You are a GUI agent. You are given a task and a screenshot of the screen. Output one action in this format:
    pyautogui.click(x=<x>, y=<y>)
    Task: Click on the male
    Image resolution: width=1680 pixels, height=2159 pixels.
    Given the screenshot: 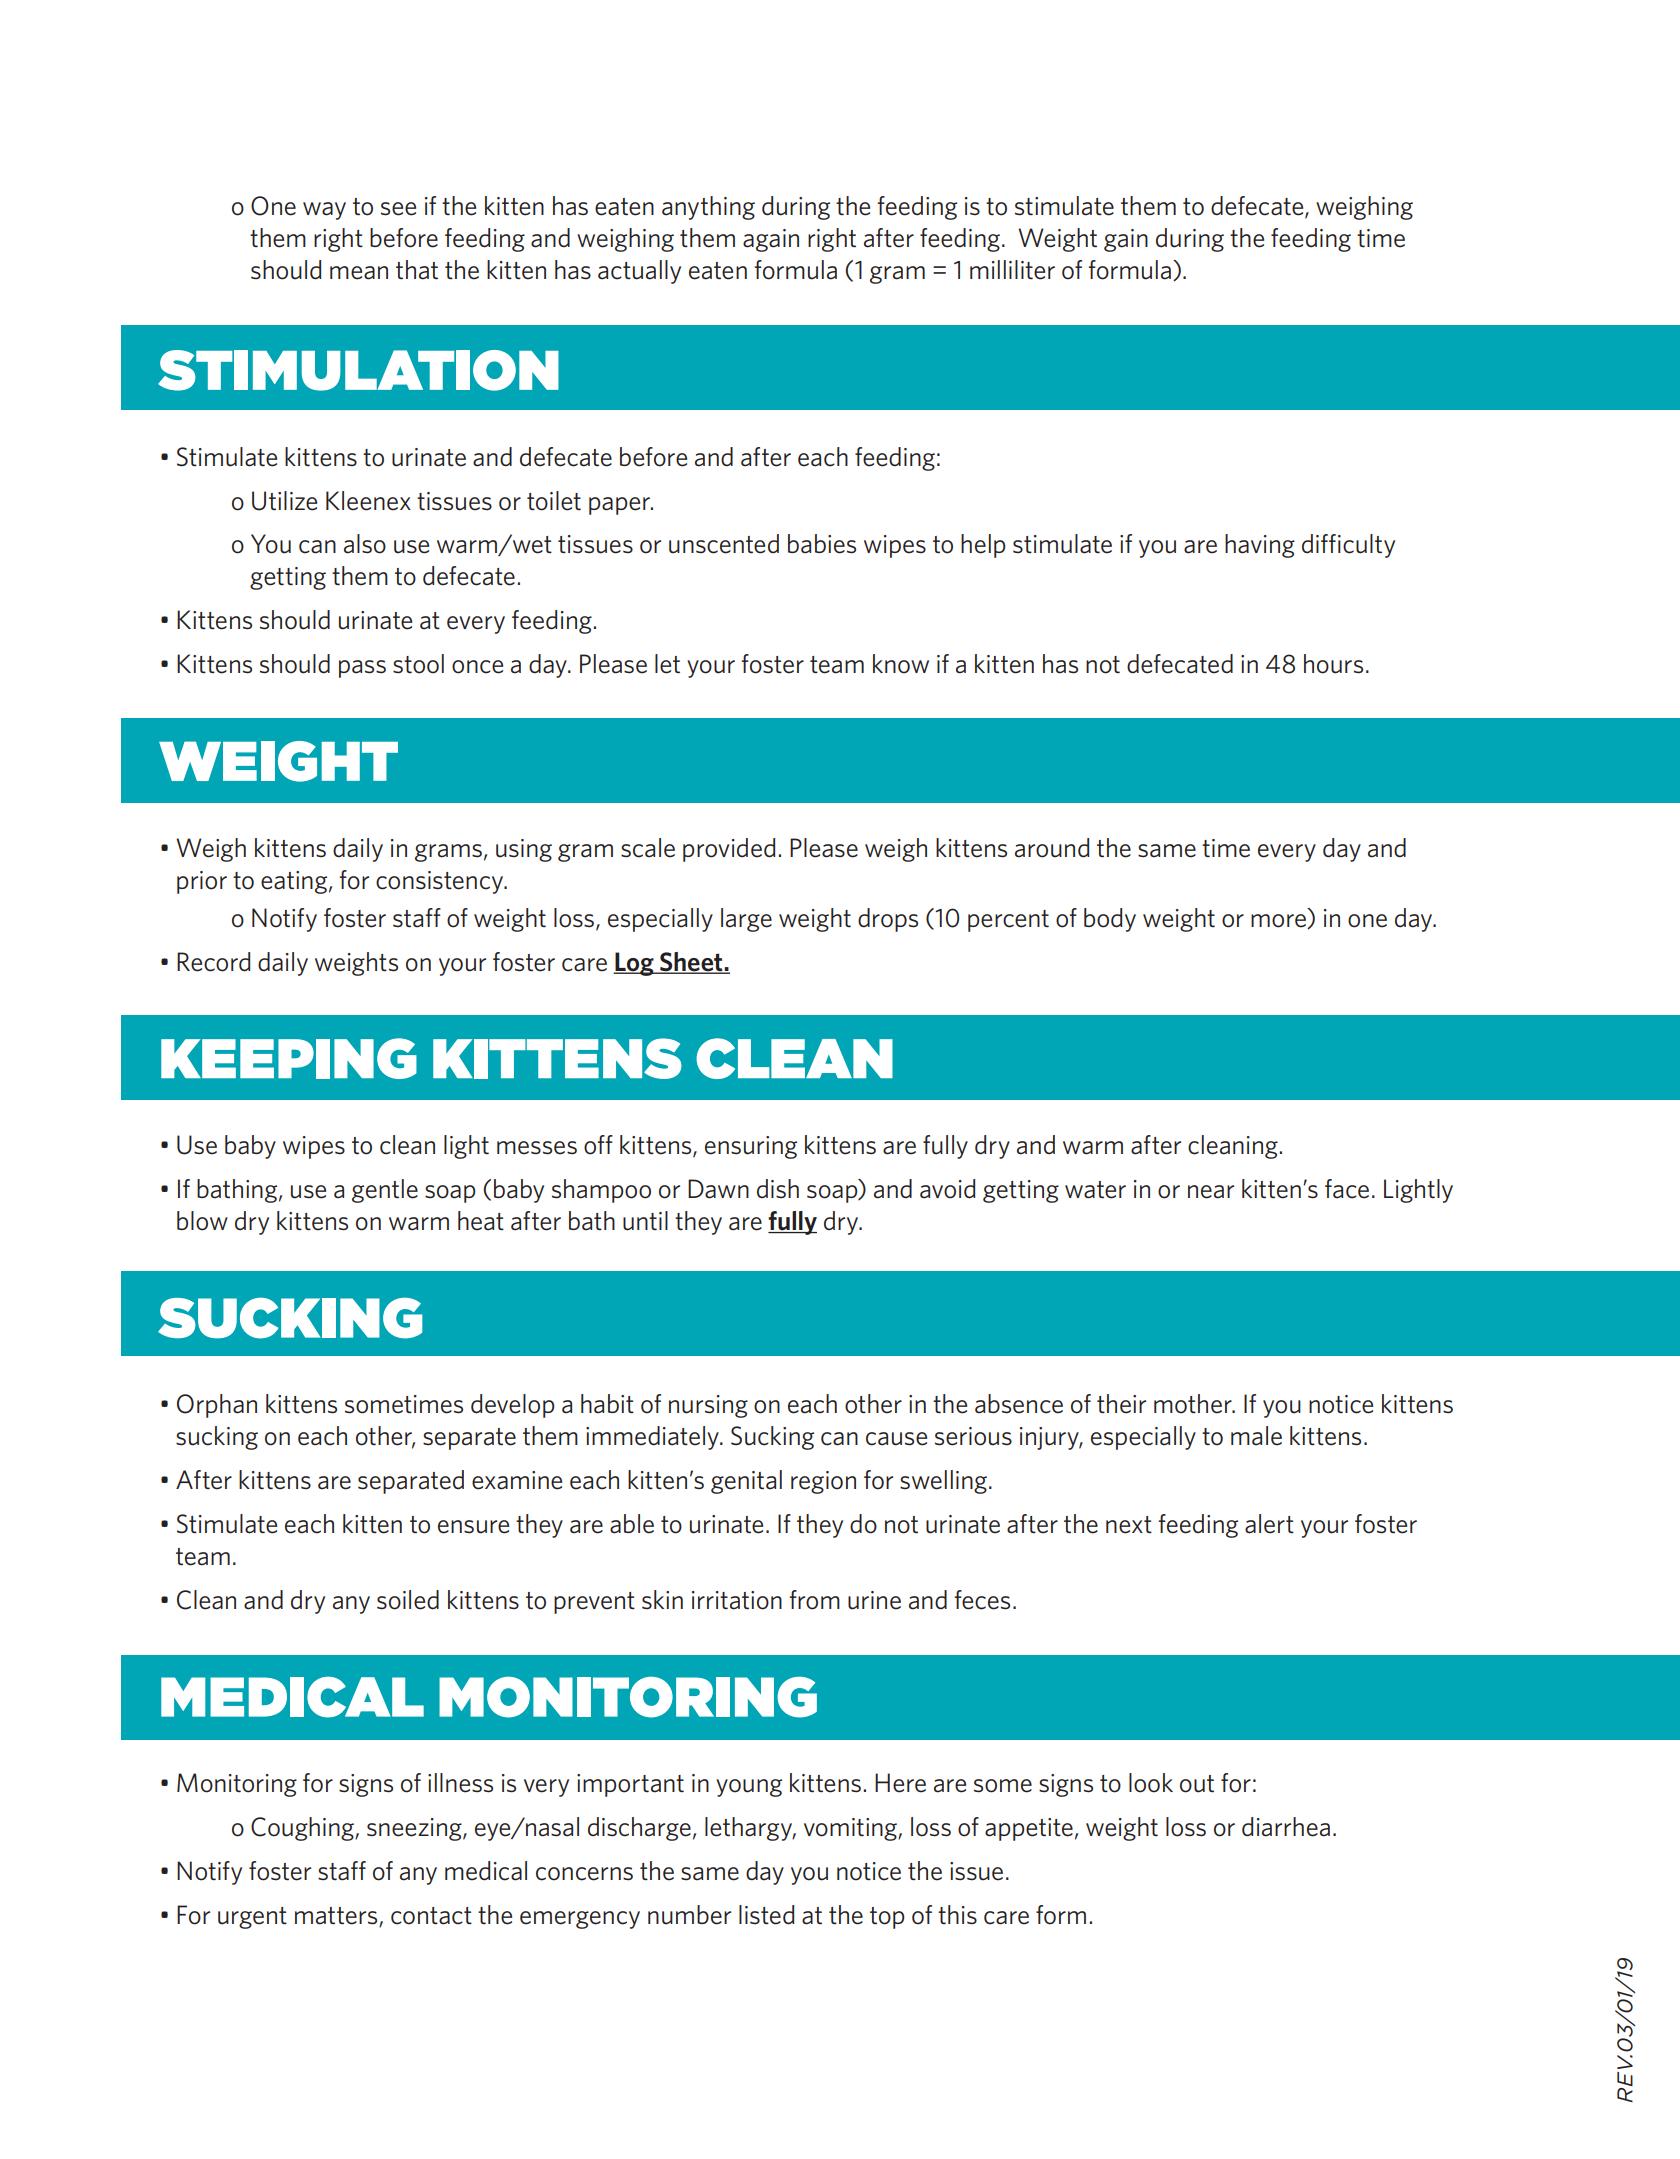 What is the action you would take?
    pyautogui.click(x=1256, y=1436)
